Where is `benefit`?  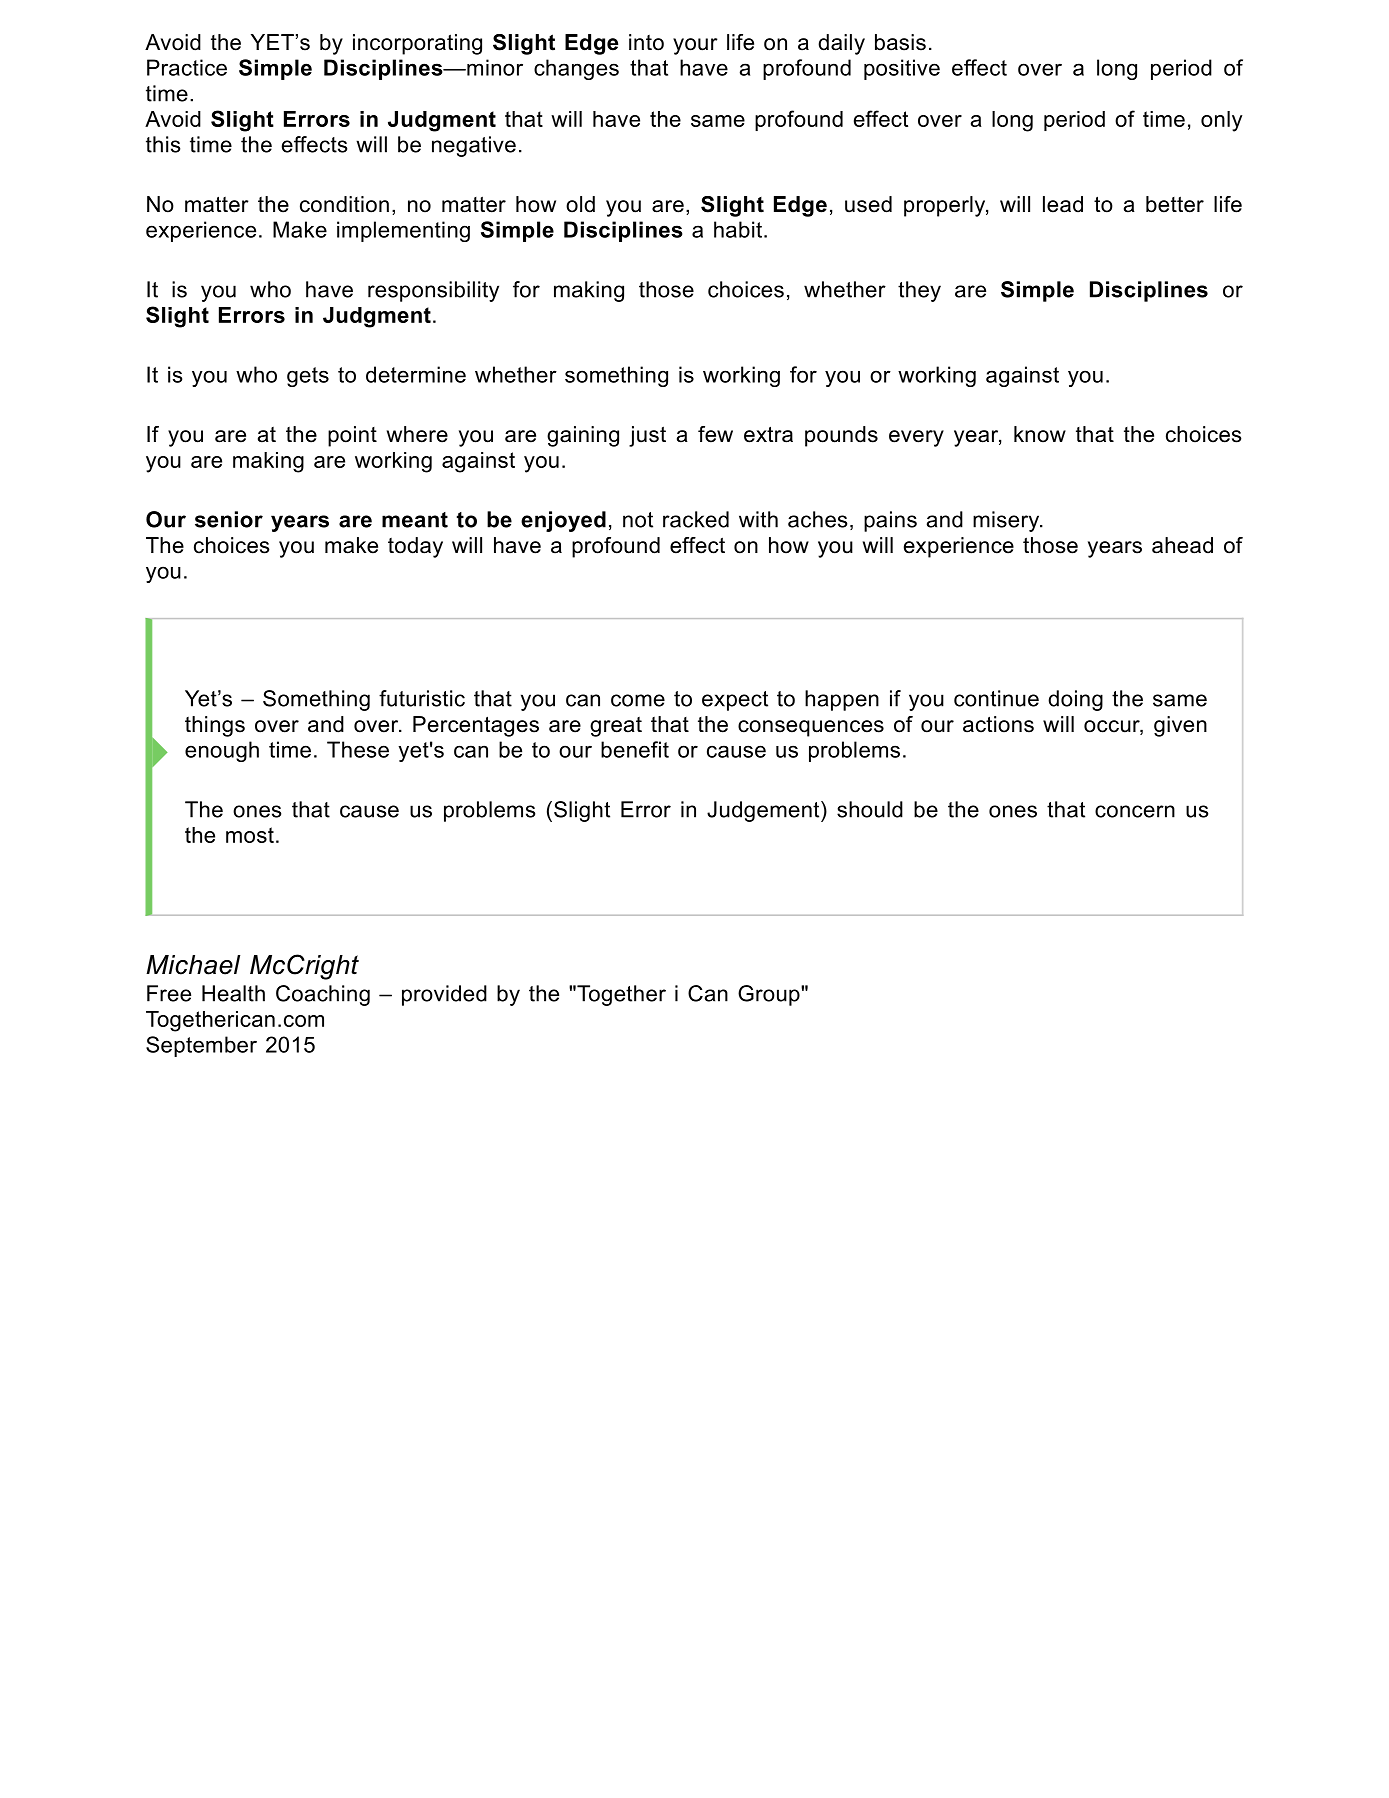 benefit is located at coordinates (635, 749).
